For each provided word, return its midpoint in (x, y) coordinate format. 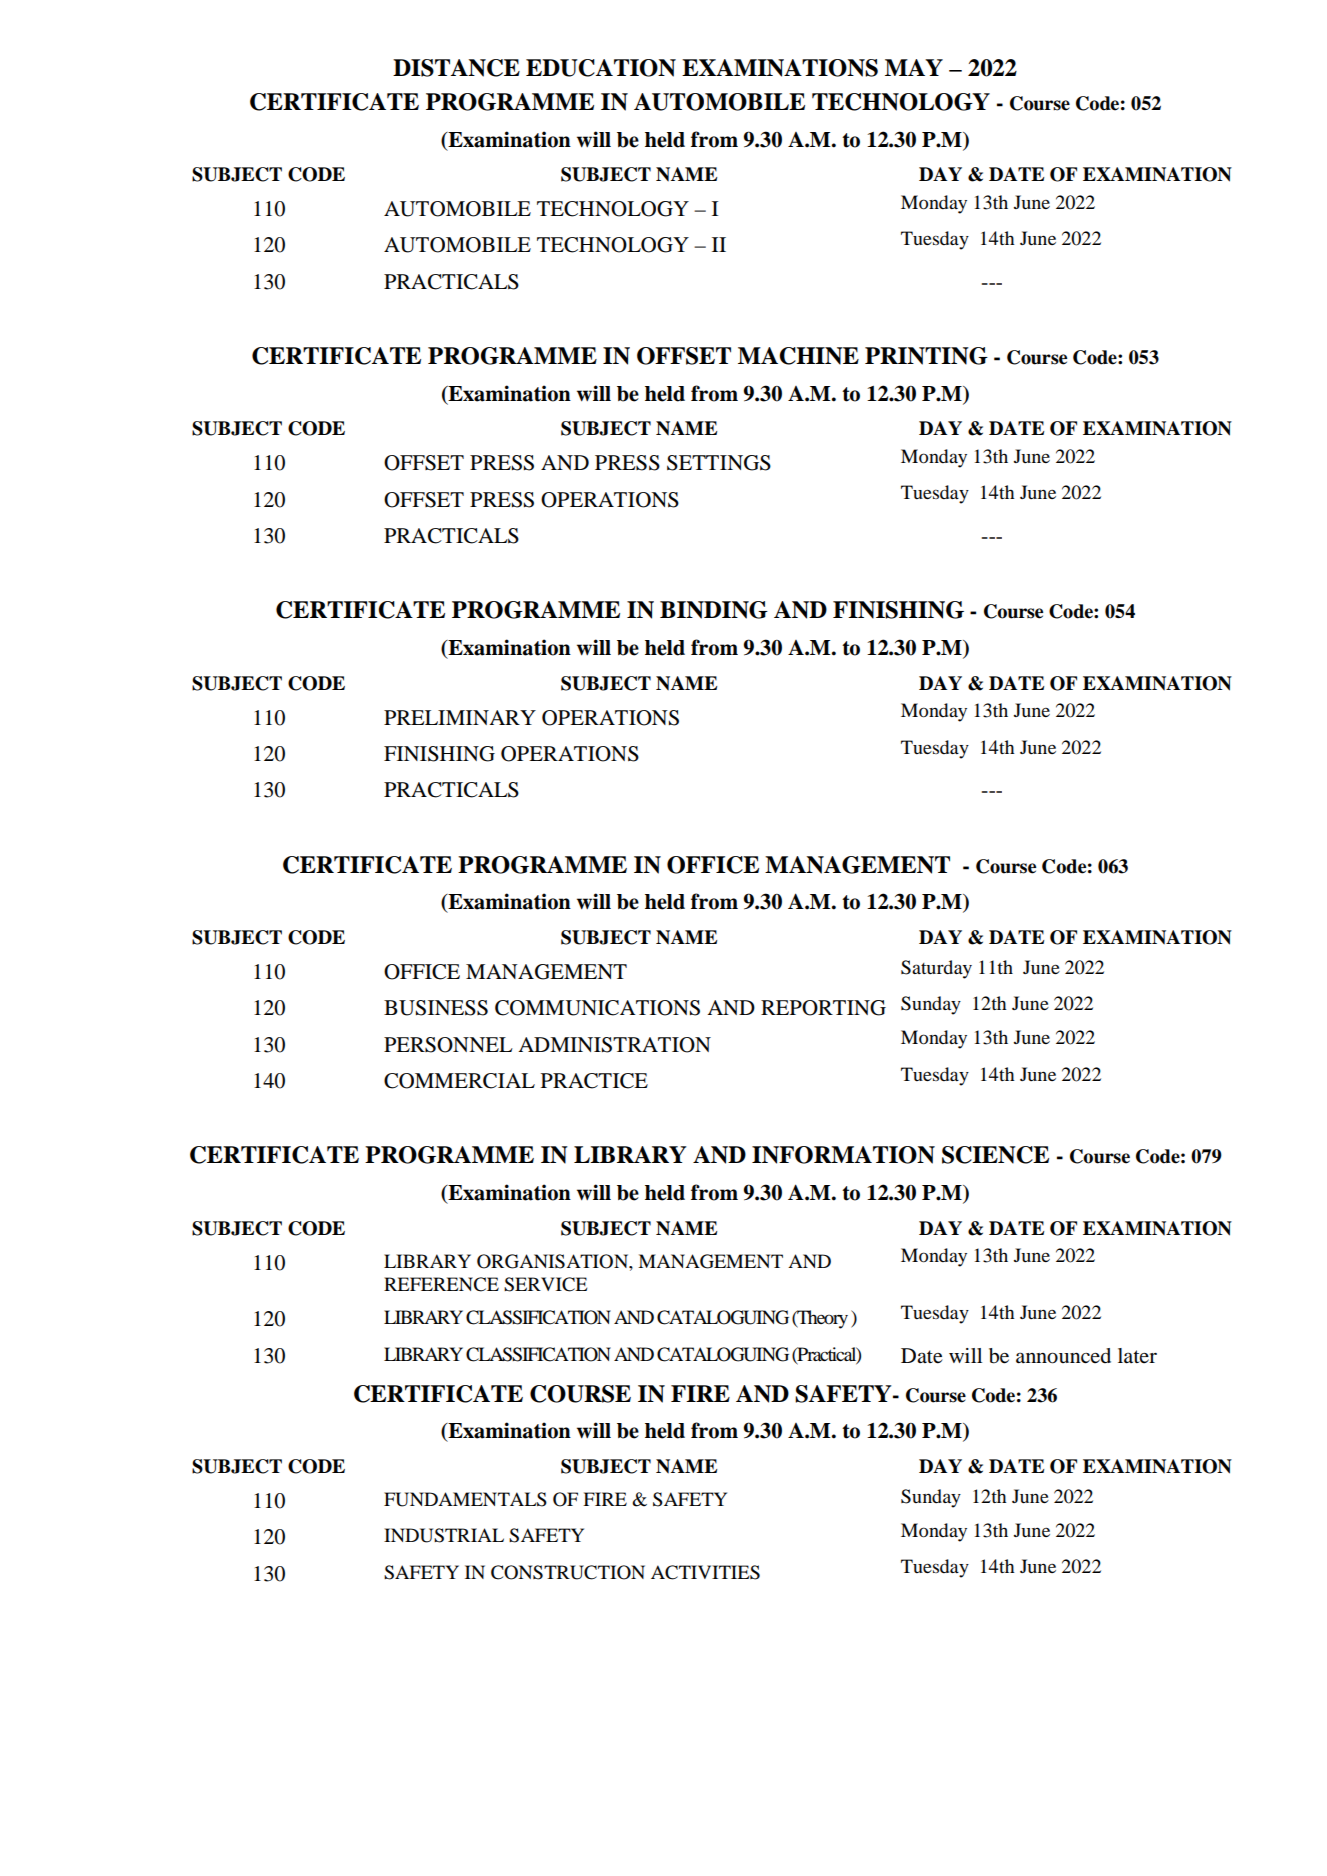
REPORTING (823, 1008)
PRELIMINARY (460, 717)
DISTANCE (456, 68)
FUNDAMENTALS (465, 1499)
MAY (914, 67)
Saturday (936, 969)
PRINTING (926, 356)
